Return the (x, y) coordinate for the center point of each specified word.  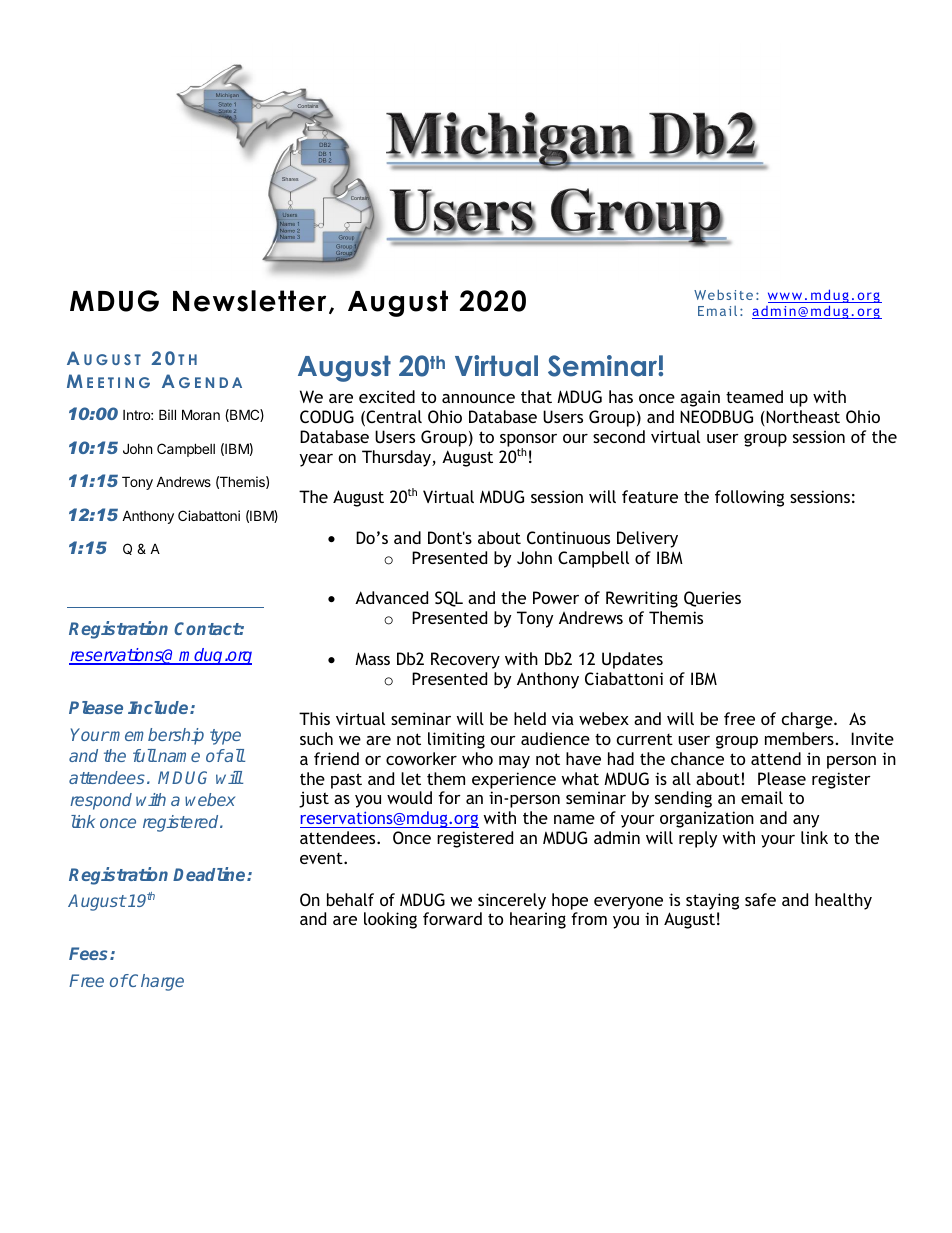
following (749, 498)
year (316, 460)
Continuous (568, 537)
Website (723, 294)
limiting (456, 740)
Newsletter (249, 301)
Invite (872, 738)
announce (478, 398)
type (225, 737)
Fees (90, 953)
